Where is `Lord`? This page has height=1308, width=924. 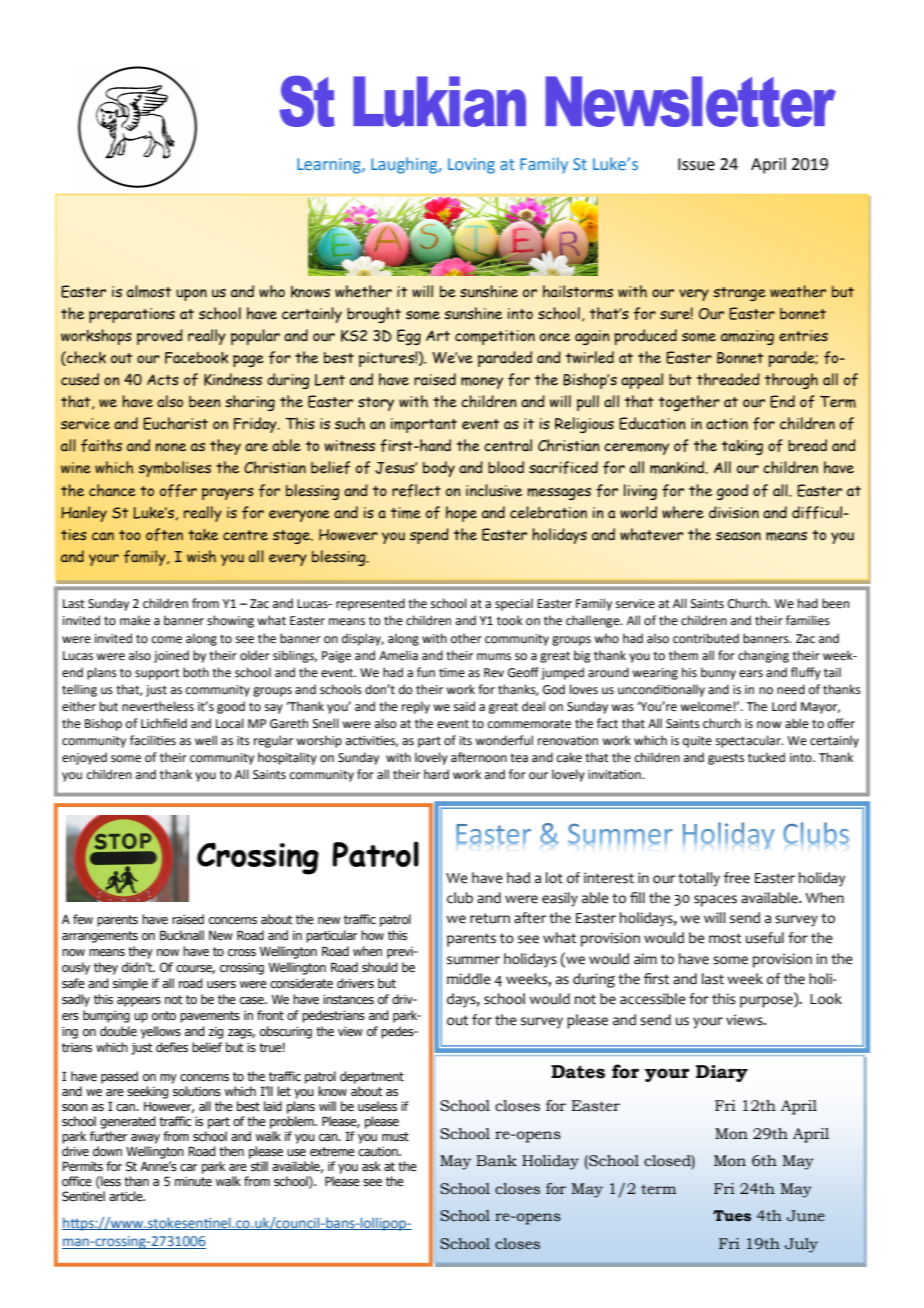
Lord is located at coordinates (784, 706).
